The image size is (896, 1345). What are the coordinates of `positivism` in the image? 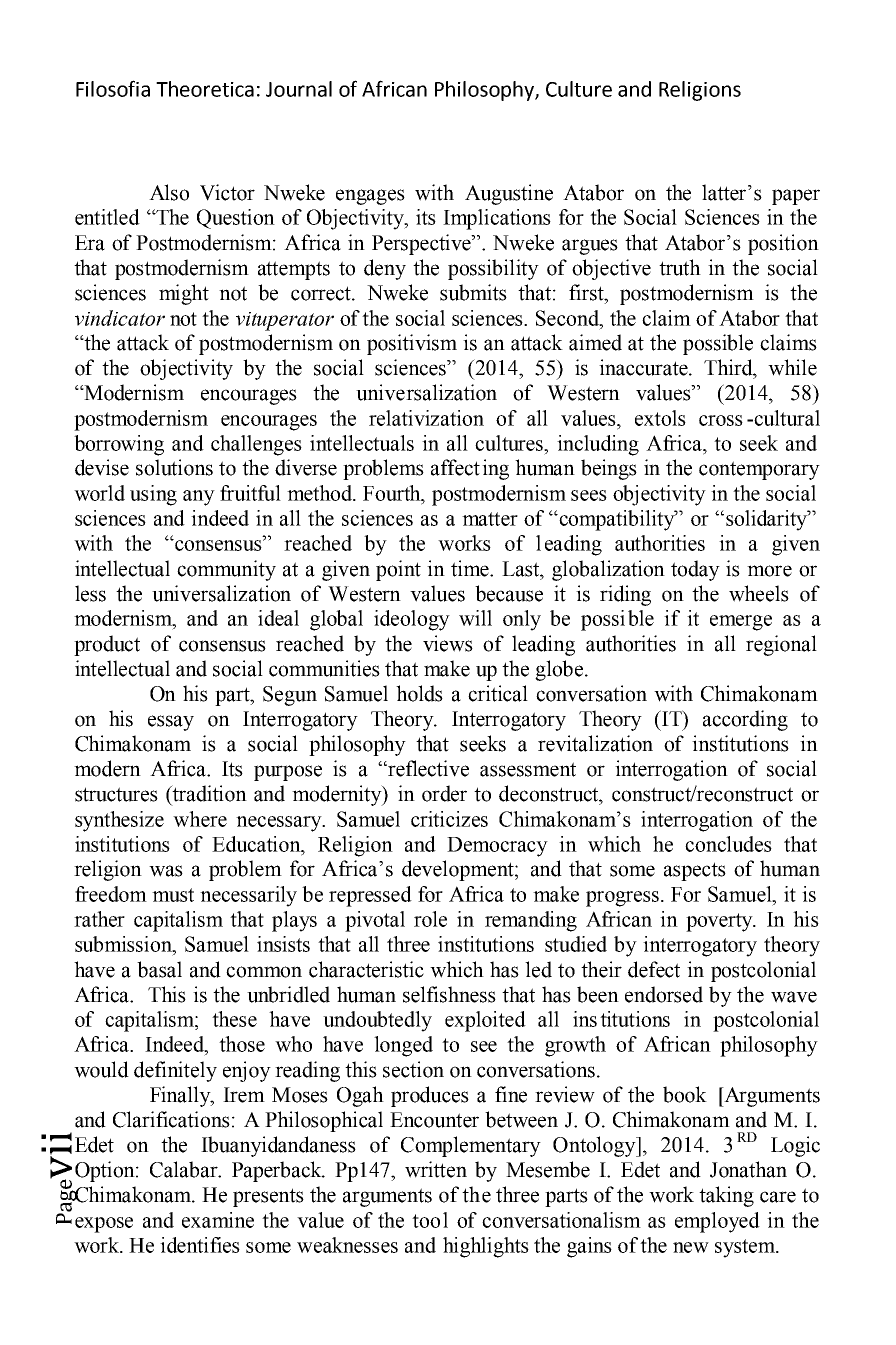 It's located at (412, 344).
